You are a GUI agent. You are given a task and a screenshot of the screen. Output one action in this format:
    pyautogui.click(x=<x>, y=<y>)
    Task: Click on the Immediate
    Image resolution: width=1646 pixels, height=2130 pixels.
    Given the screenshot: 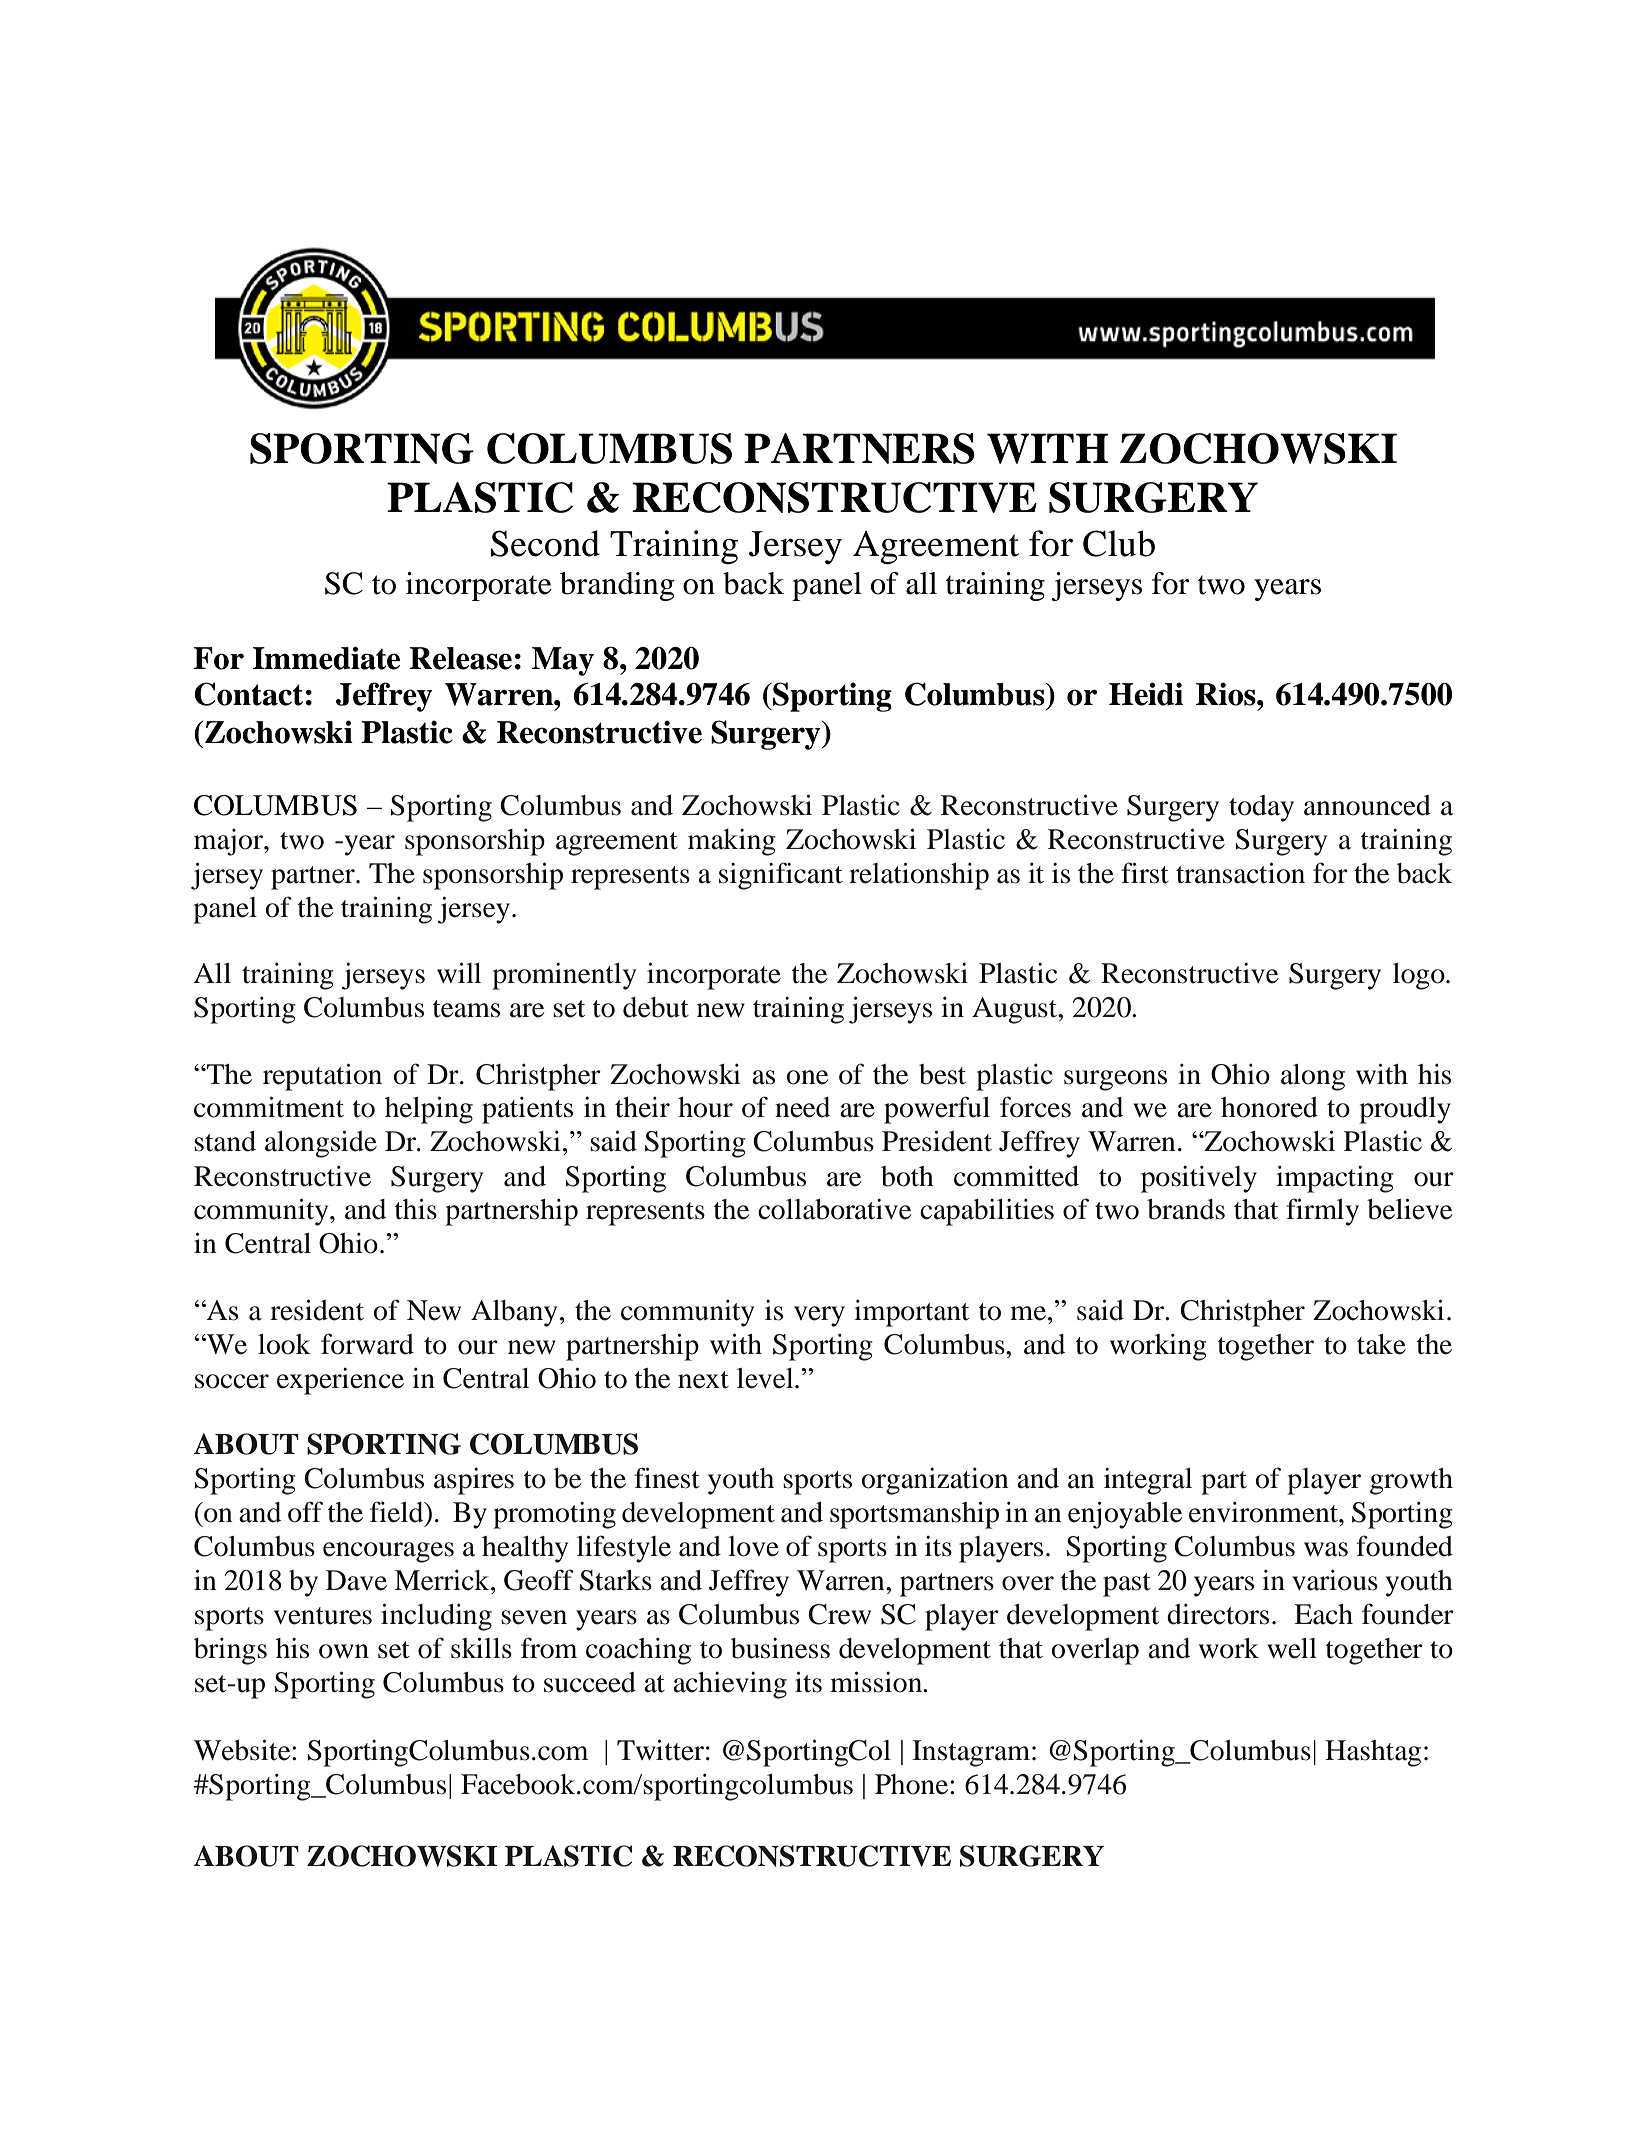 What is the action you would take?
    pyautogui.click(x=326, y=658)
